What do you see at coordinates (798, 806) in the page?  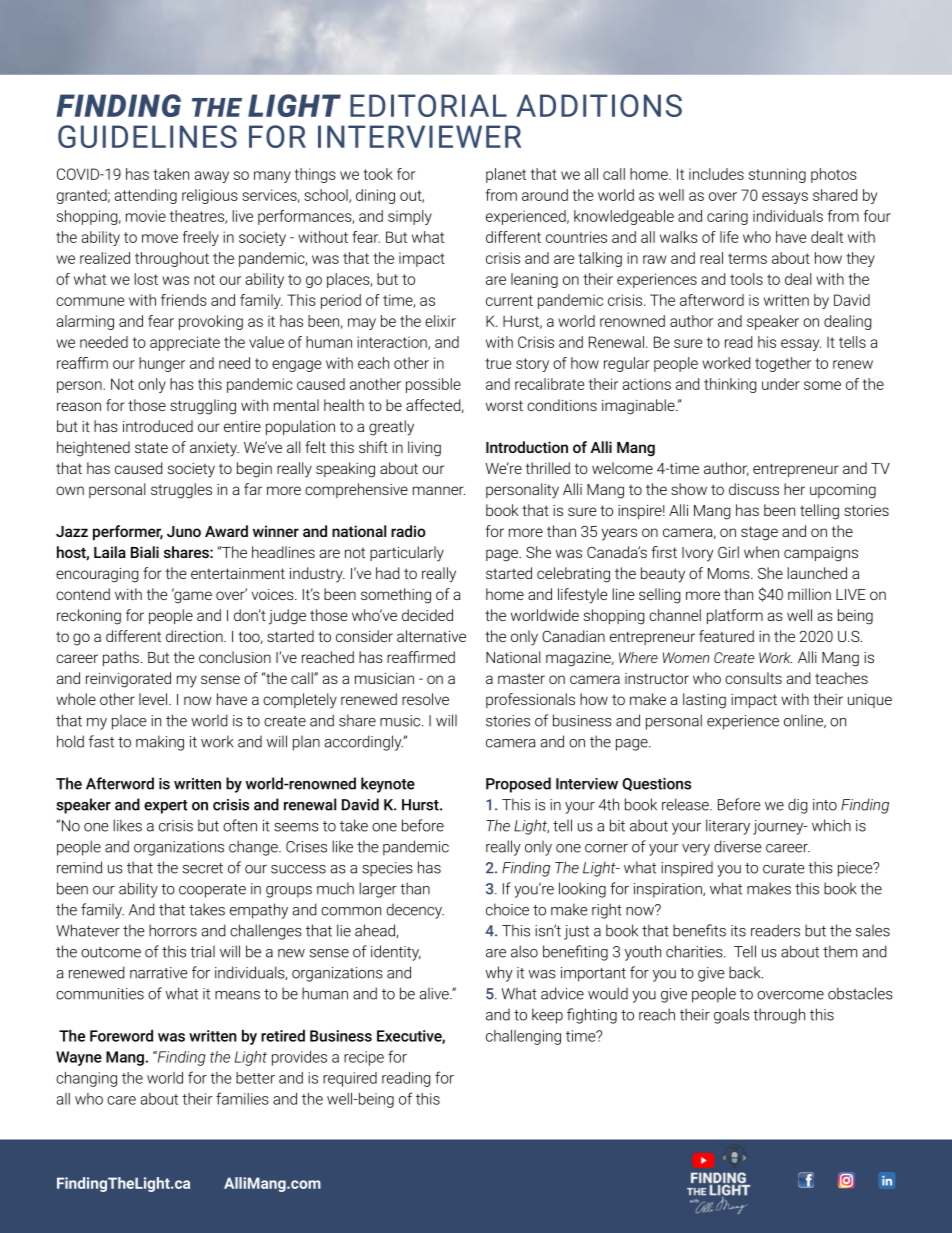 I see `dig` at bounding box center [798, 806].
